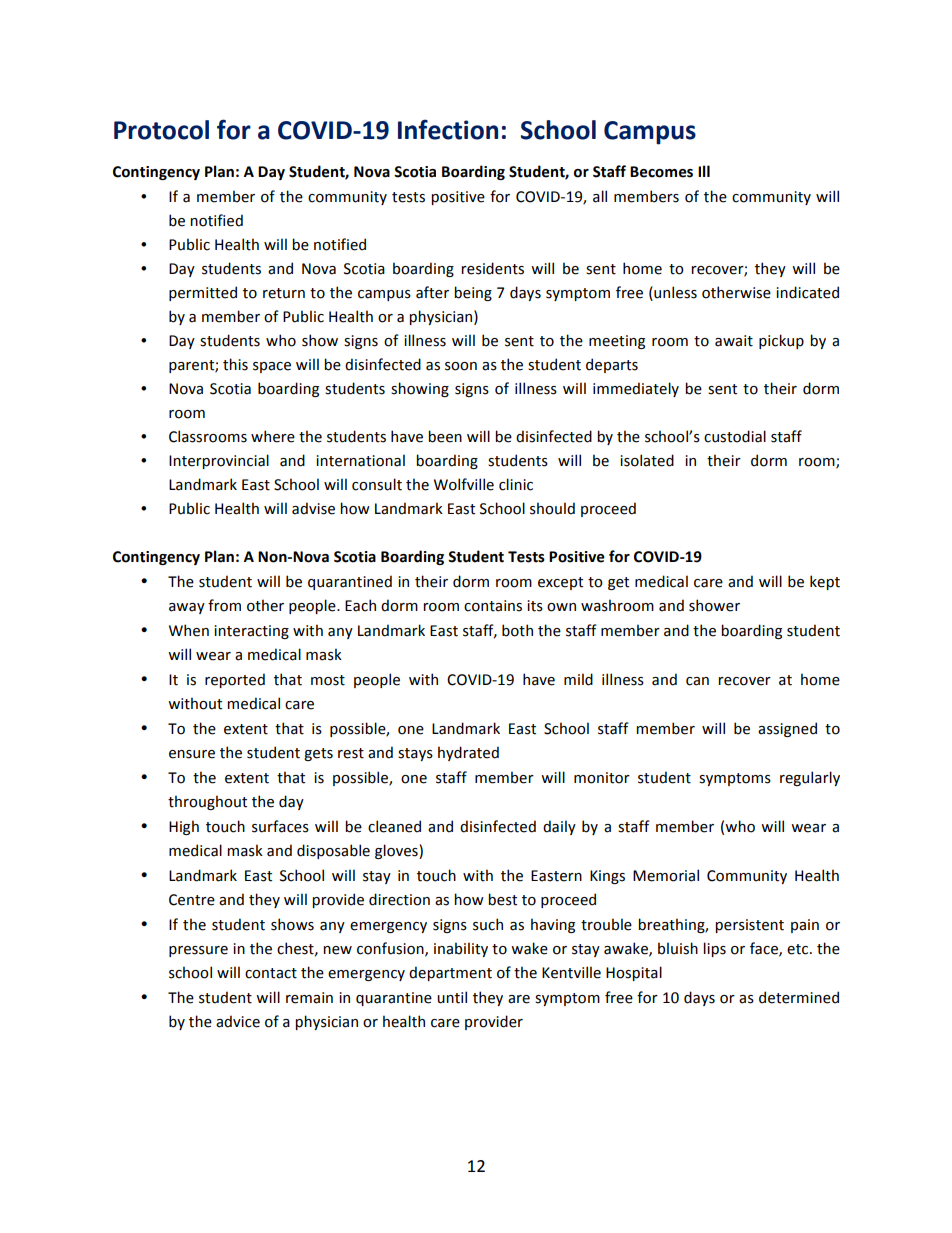 This page has width=952, height=1233. I want to click on Infection, so click(448, 129).
